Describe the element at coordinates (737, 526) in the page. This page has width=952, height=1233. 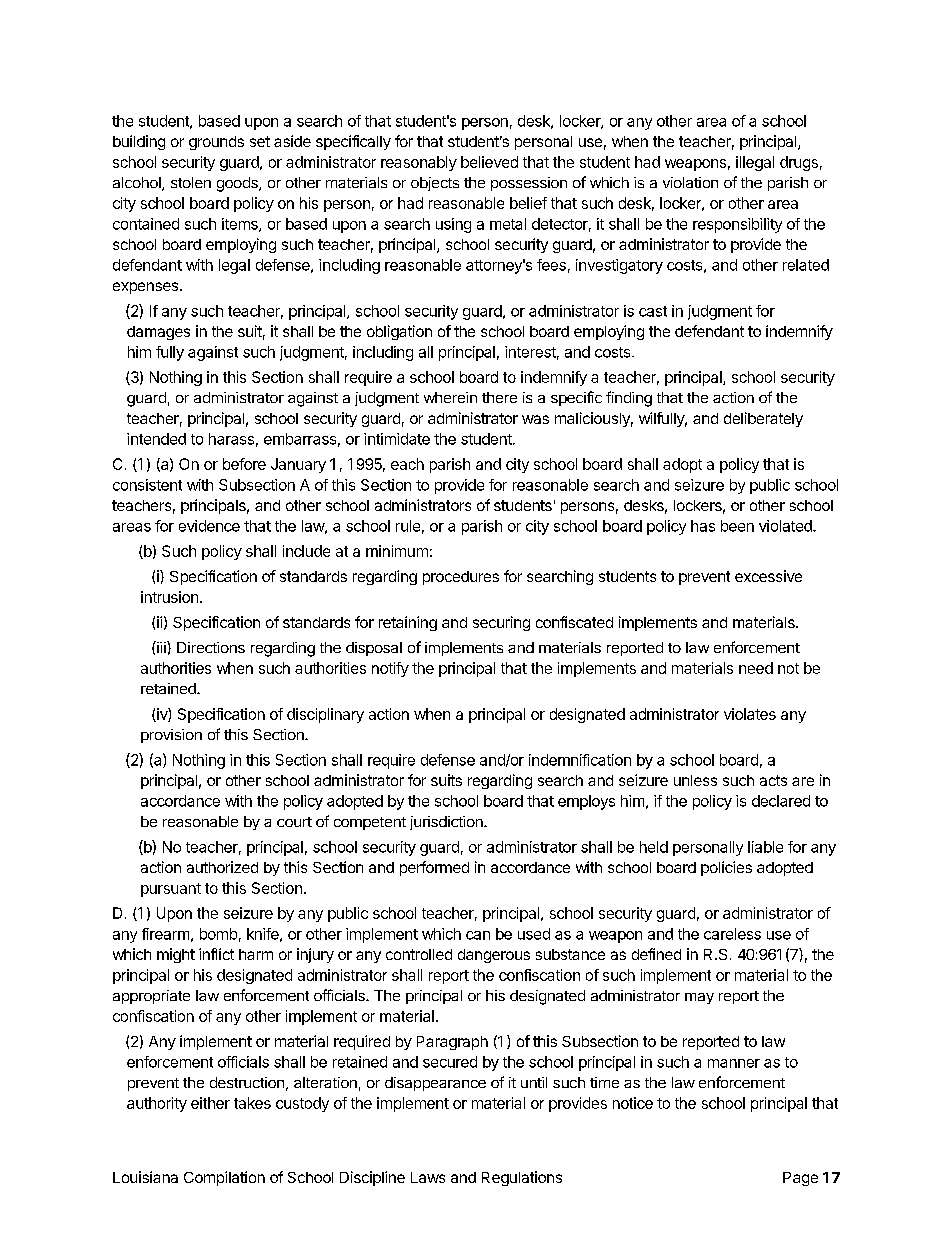
I see `been` at that location.
